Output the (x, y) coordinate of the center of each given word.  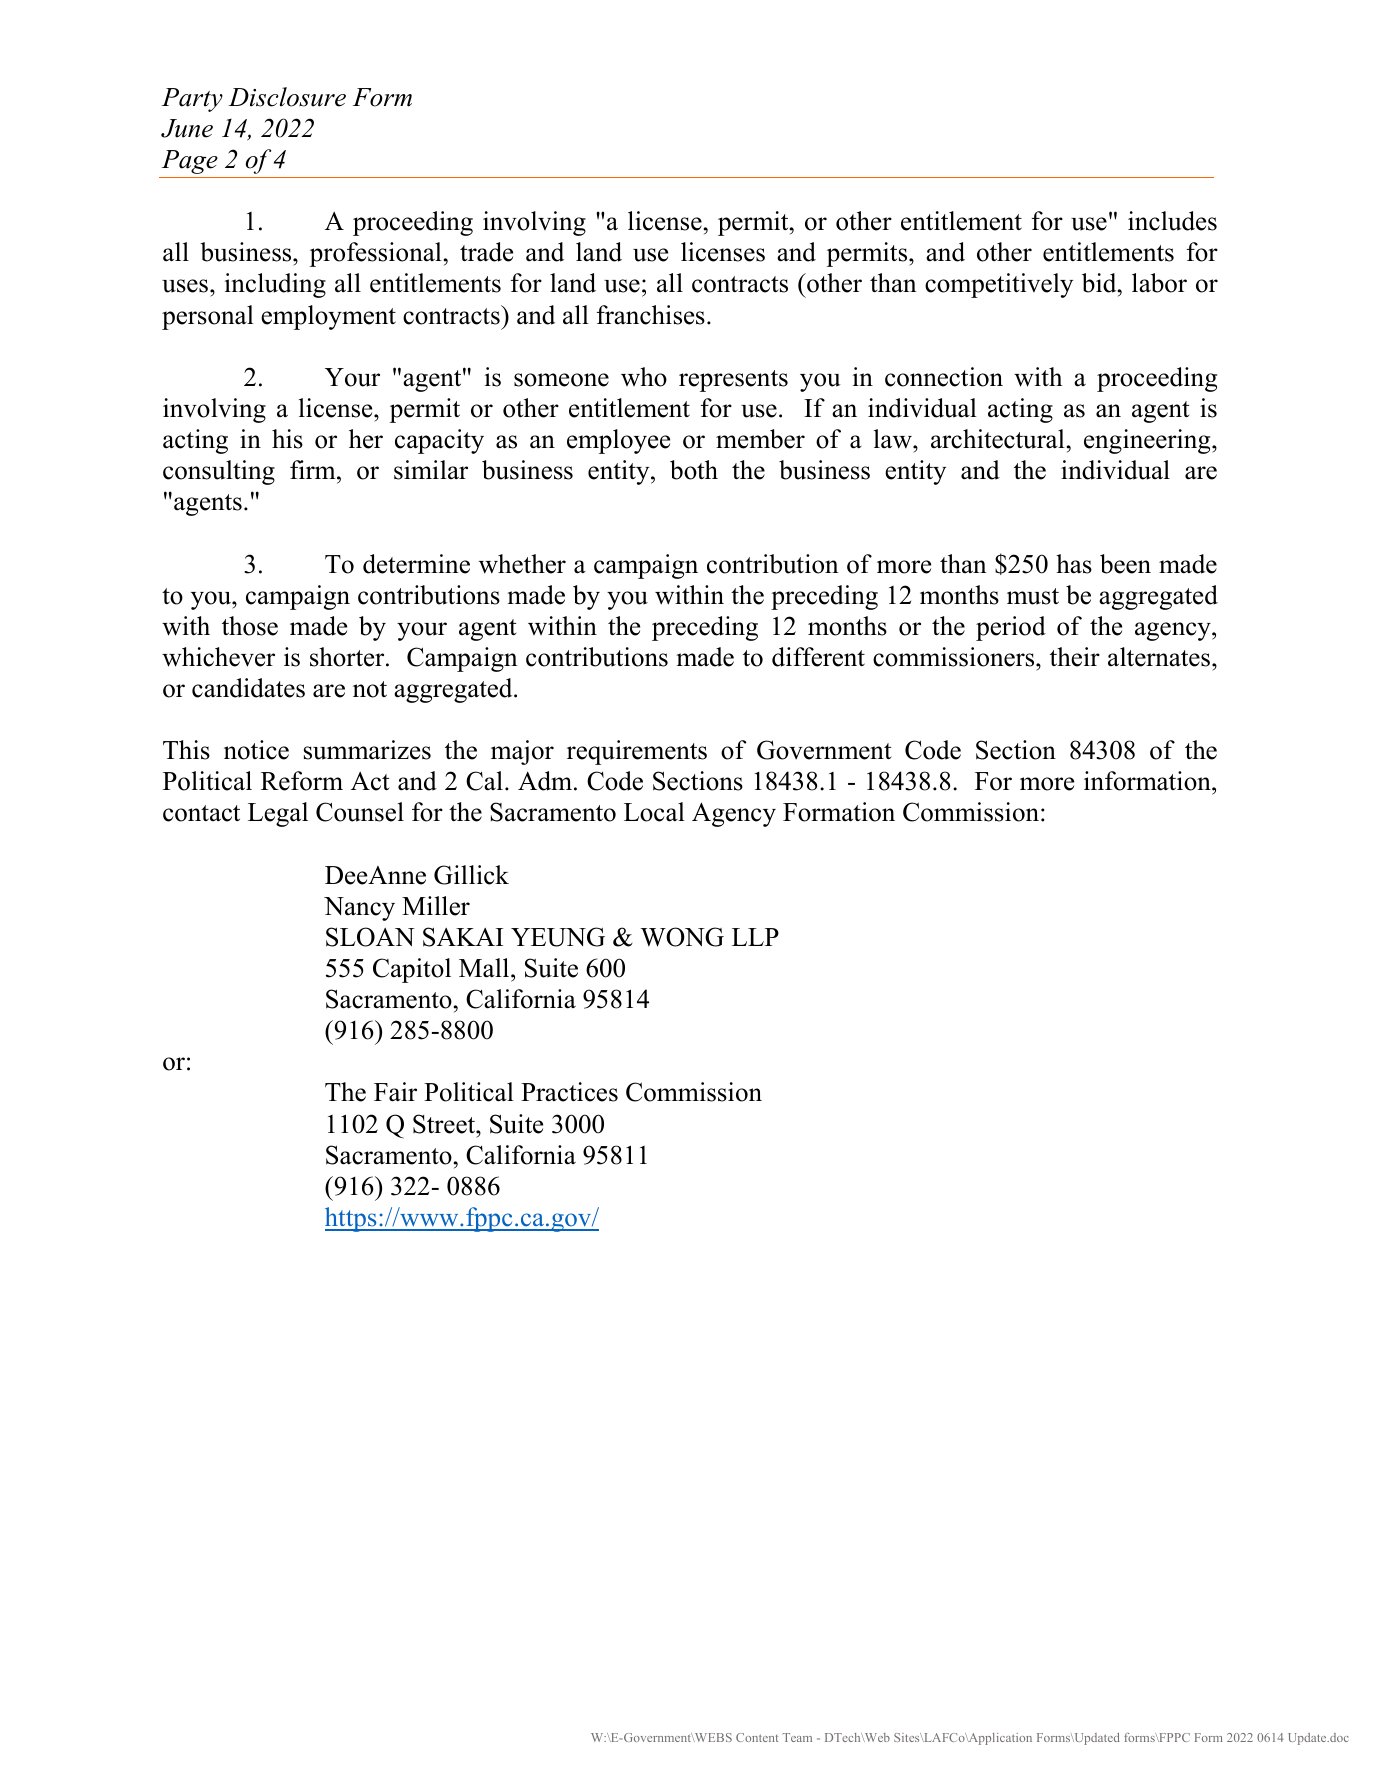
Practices (569, 1092)
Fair (395, 1092)
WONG (682, 937)
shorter (348, 657)
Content (757, 1737)
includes (1172, 221)
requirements (637, 752)
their (1075, 657)
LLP (755, 937)
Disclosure (287, 97)
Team (797, 1737)
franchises (651, 315)
